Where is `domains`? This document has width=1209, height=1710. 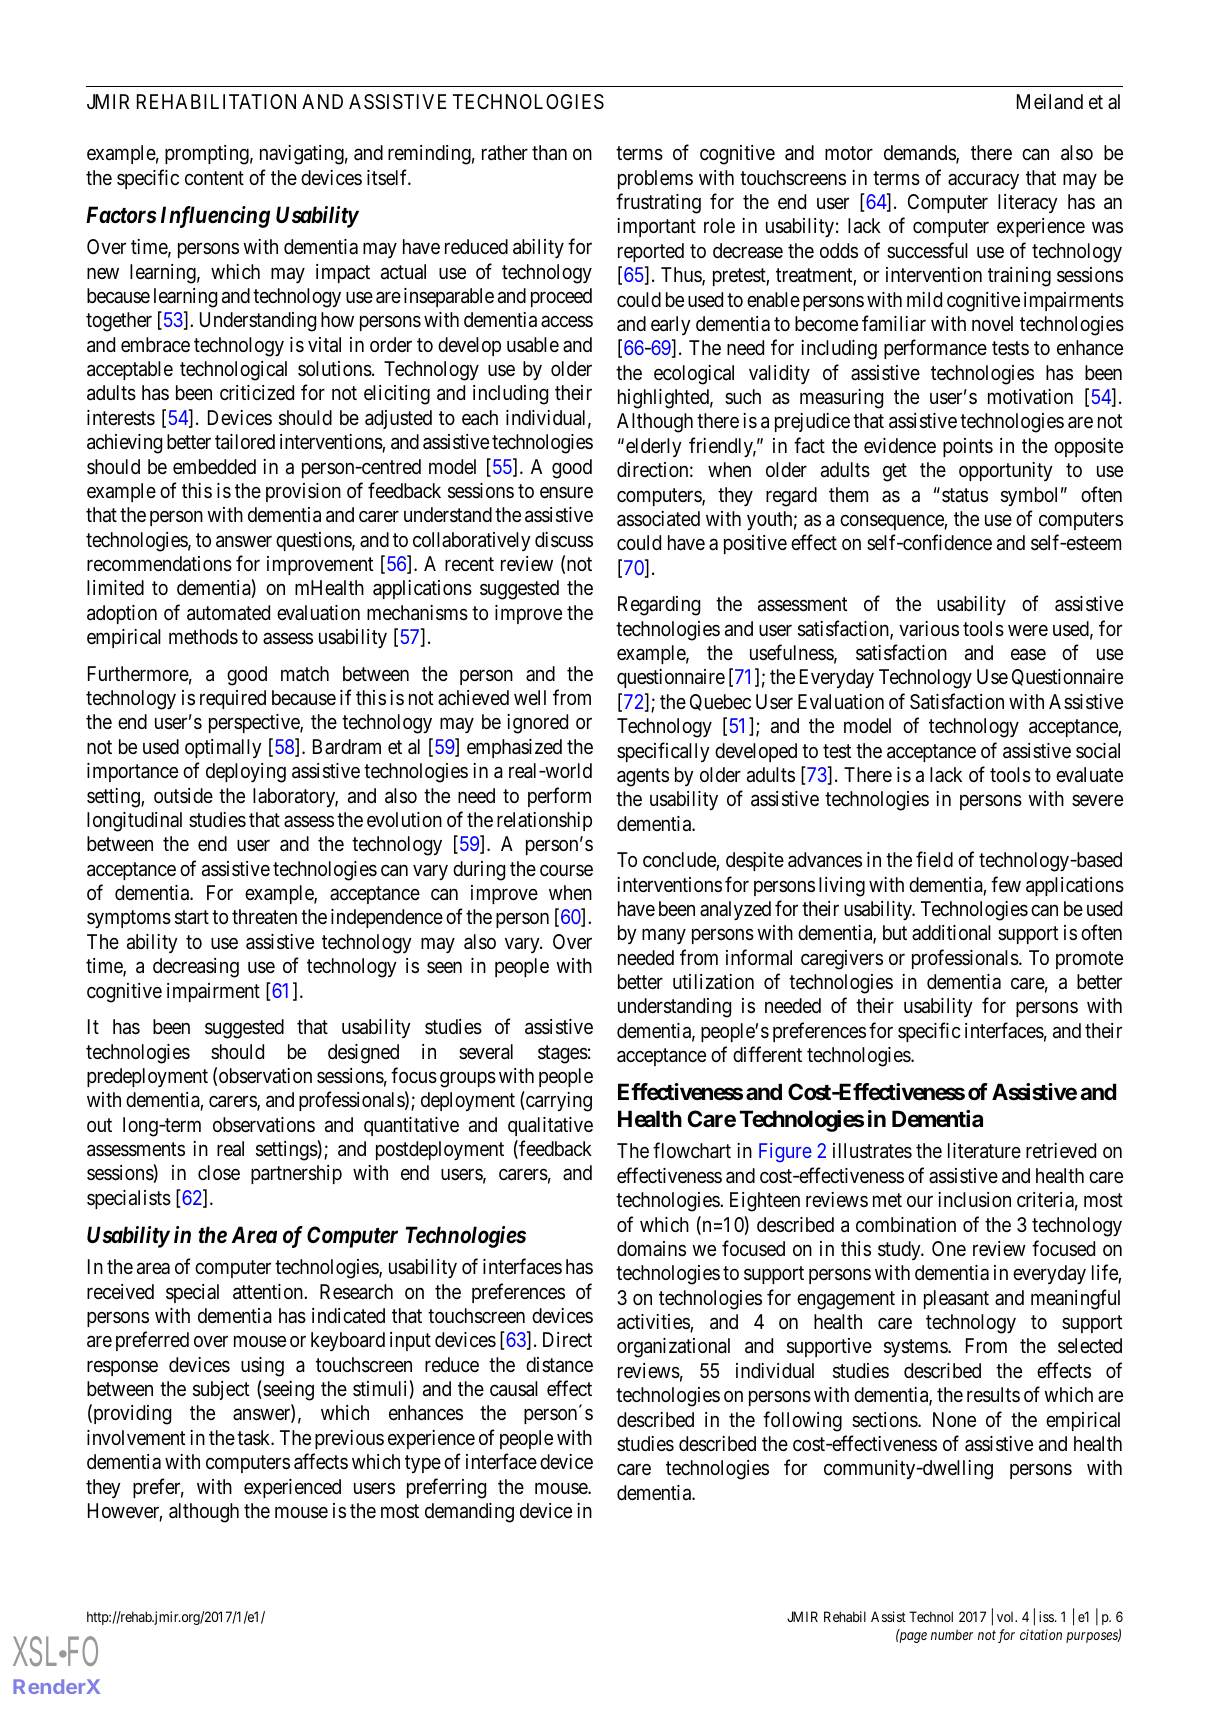
domains is located at coordinates (651, 1248).
